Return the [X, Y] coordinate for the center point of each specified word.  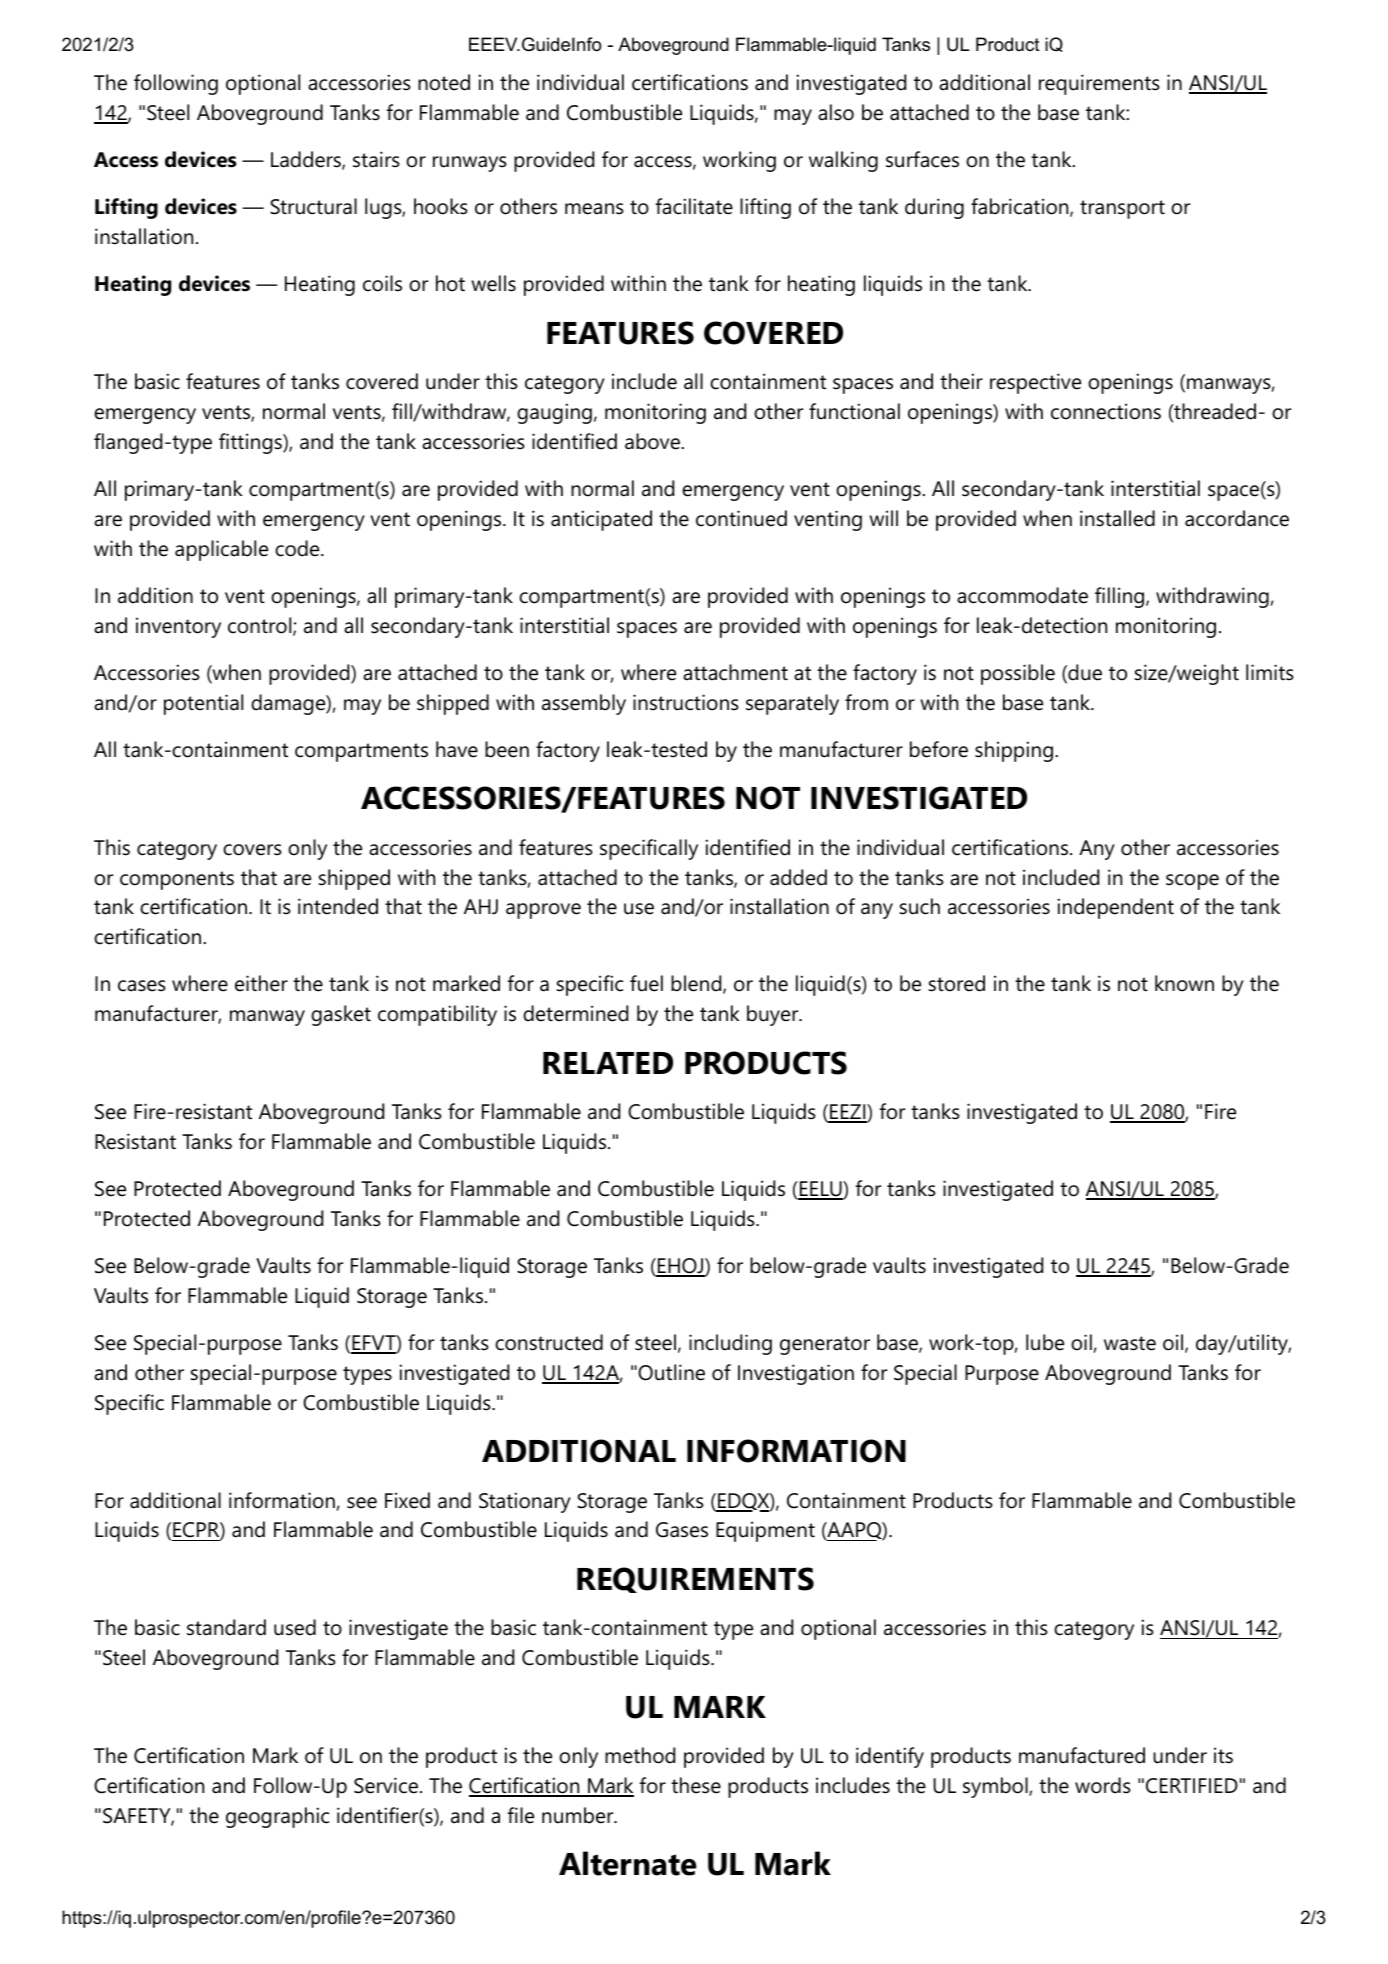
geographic [277, 1817]
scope [1192, 882]
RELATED [608, 1063]
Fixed [407, 1500]
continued [741, 518]
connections [1106, 411]
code [297, 548]
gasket [341, 1015]
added [798, 877]
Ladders [307, 160]
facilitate [694, 206]
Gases [682, 1530]
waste [1130, 1343]
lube [1045, 1342]
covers [252, 850]
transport [1122, 209]
